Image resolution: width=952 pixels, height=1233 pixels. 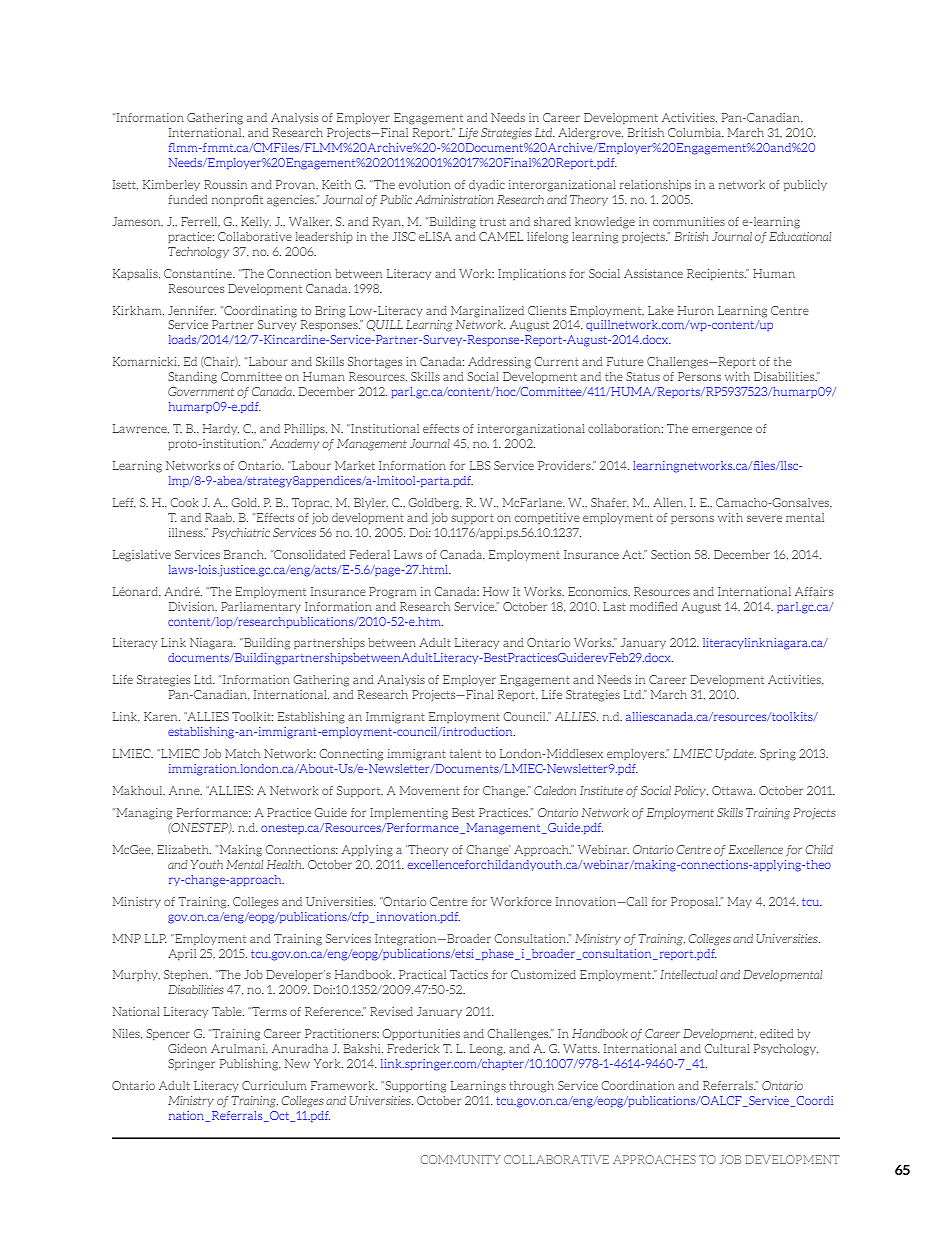 What do you see at coordinates (499, 363) in the screenshot?
I see `Addressing` at bounding box center [499, 363].
